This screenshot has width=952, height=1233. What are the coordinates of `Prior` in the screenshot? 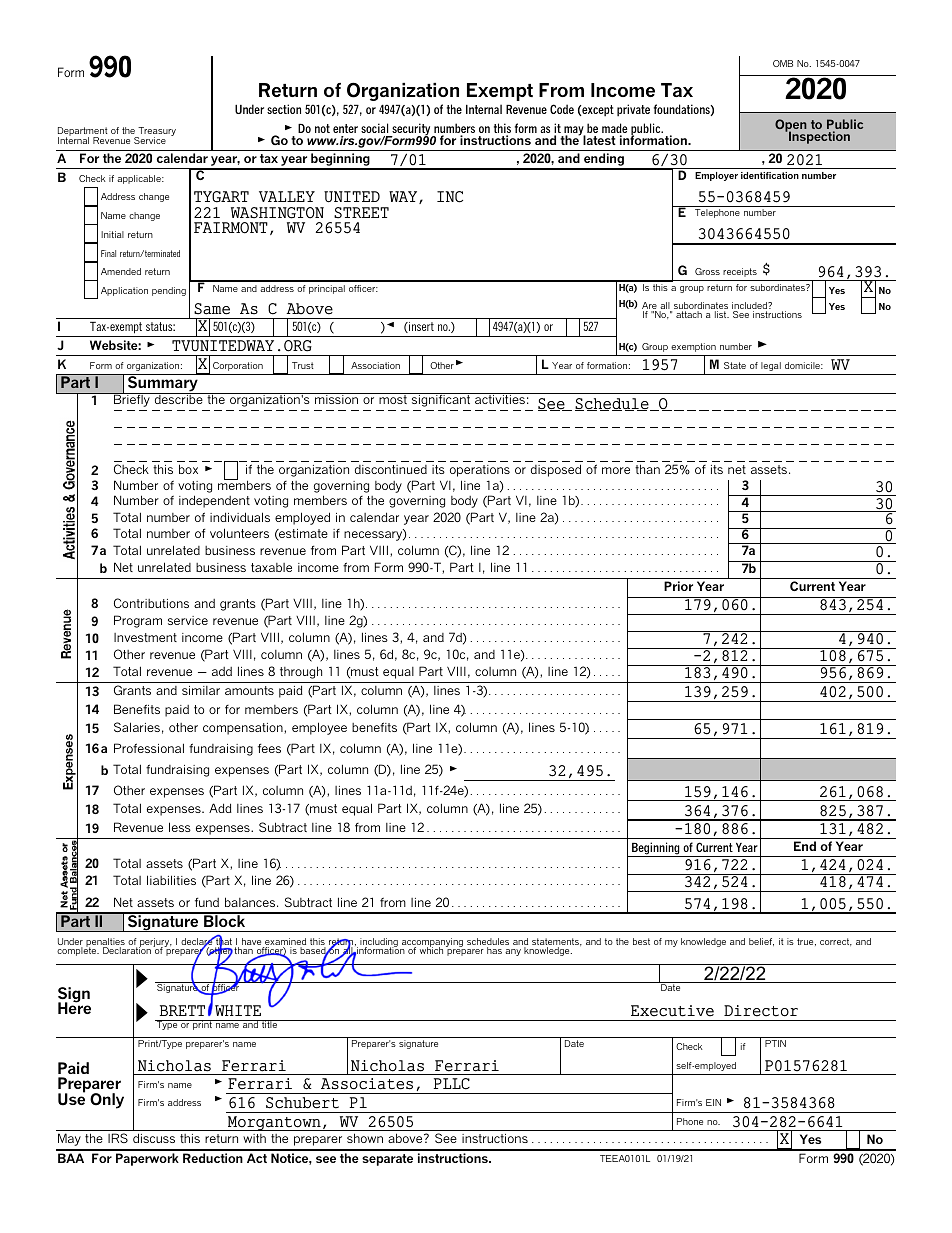 It's located at (678, 586).
